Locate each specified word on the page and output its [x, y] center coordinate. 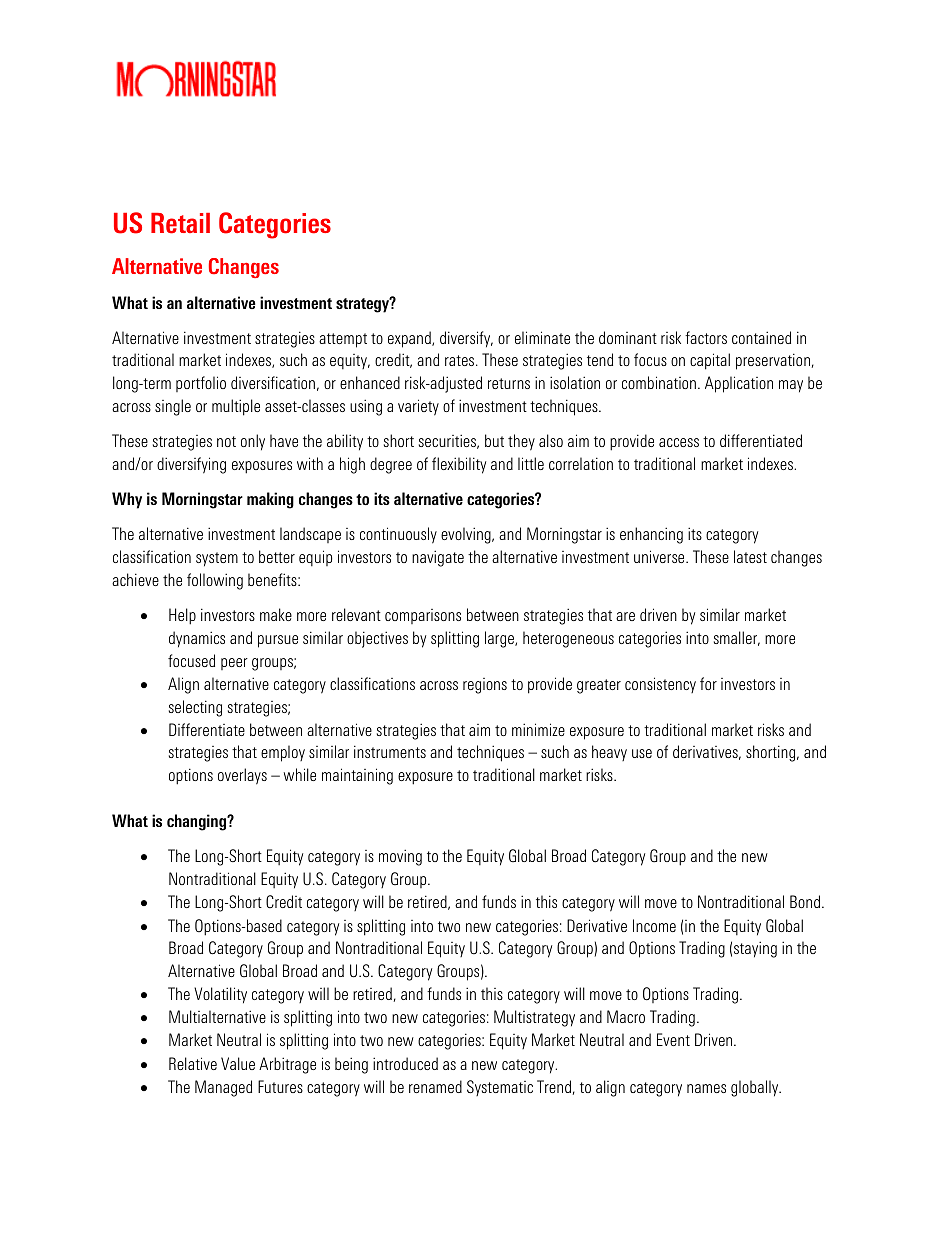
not [226, 441]
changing [198, 822]
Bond [805, 901]
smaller [737, 638]
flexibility [459, 465]
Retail [180, 223]
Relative [193, 1063]
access [679, 442]
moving [400, 857]
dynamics [197, 639]
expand [410, 339]
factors [706, 337]
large [500, 639]
